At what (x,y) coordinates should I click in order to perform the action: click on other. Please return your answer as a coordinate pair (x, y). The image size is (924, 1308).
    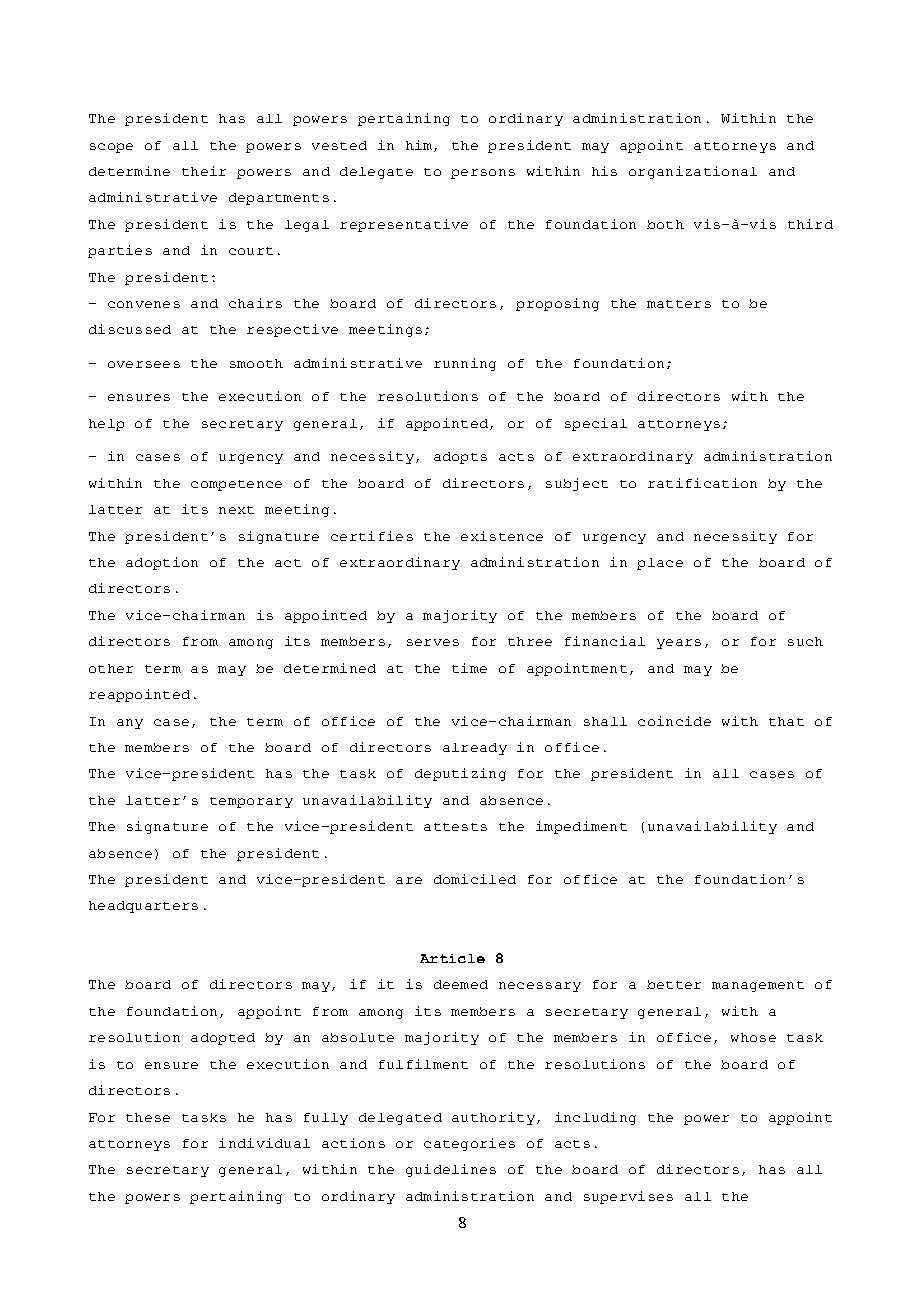
    Looking at the image, I should click on (111, 668).
